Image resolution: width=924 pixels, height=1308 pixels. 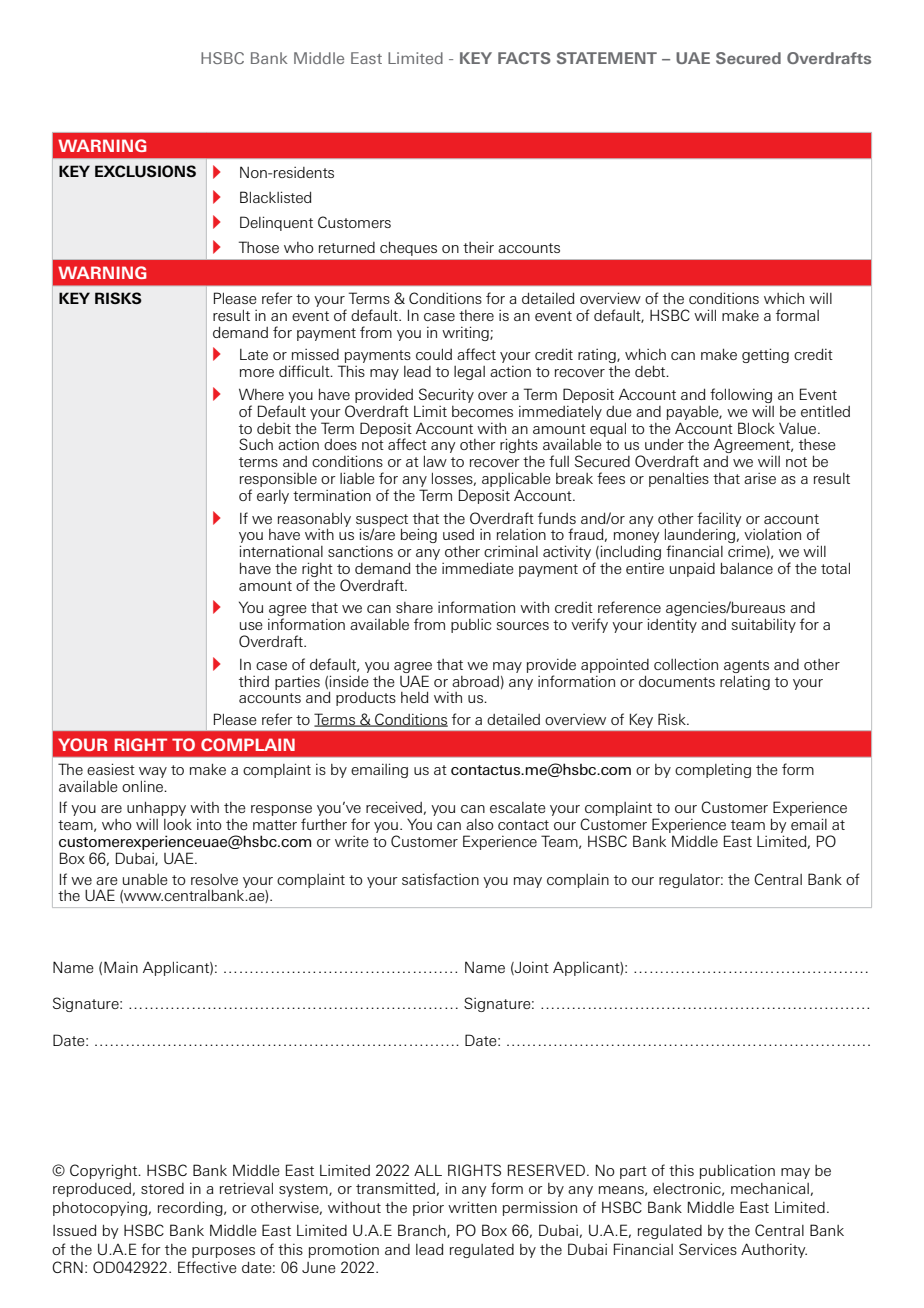 I want to click on STATEMENT, so click(x=607, y=58).
